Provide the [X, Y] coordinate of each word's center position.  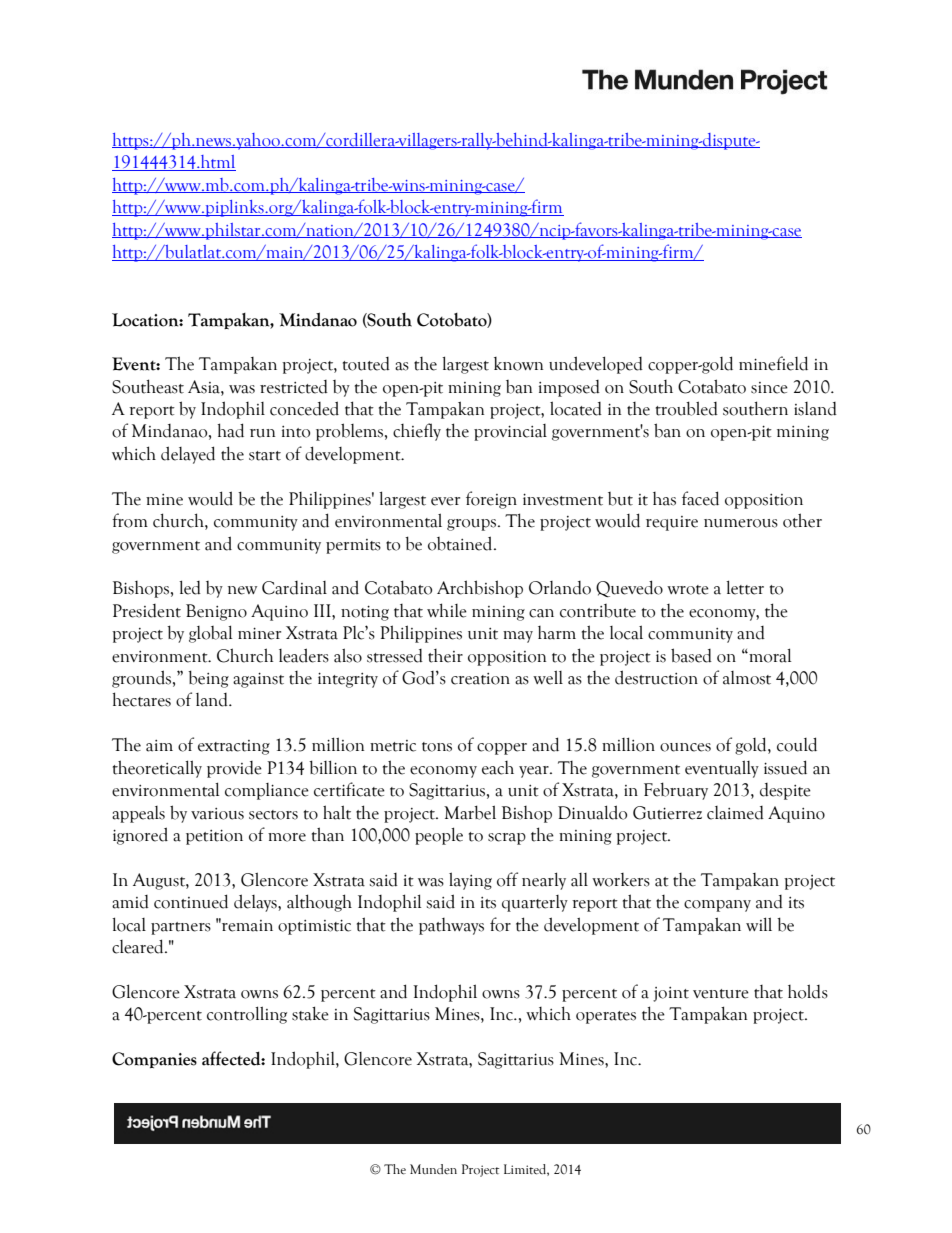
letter [745, 587]
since [769, 388]
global [210, 634]
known [518, 364]
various [217, 814]
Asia [205, 387]
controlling [247, 1015]
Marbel [470, 812]
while [447, 610]
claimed [735, 813]
